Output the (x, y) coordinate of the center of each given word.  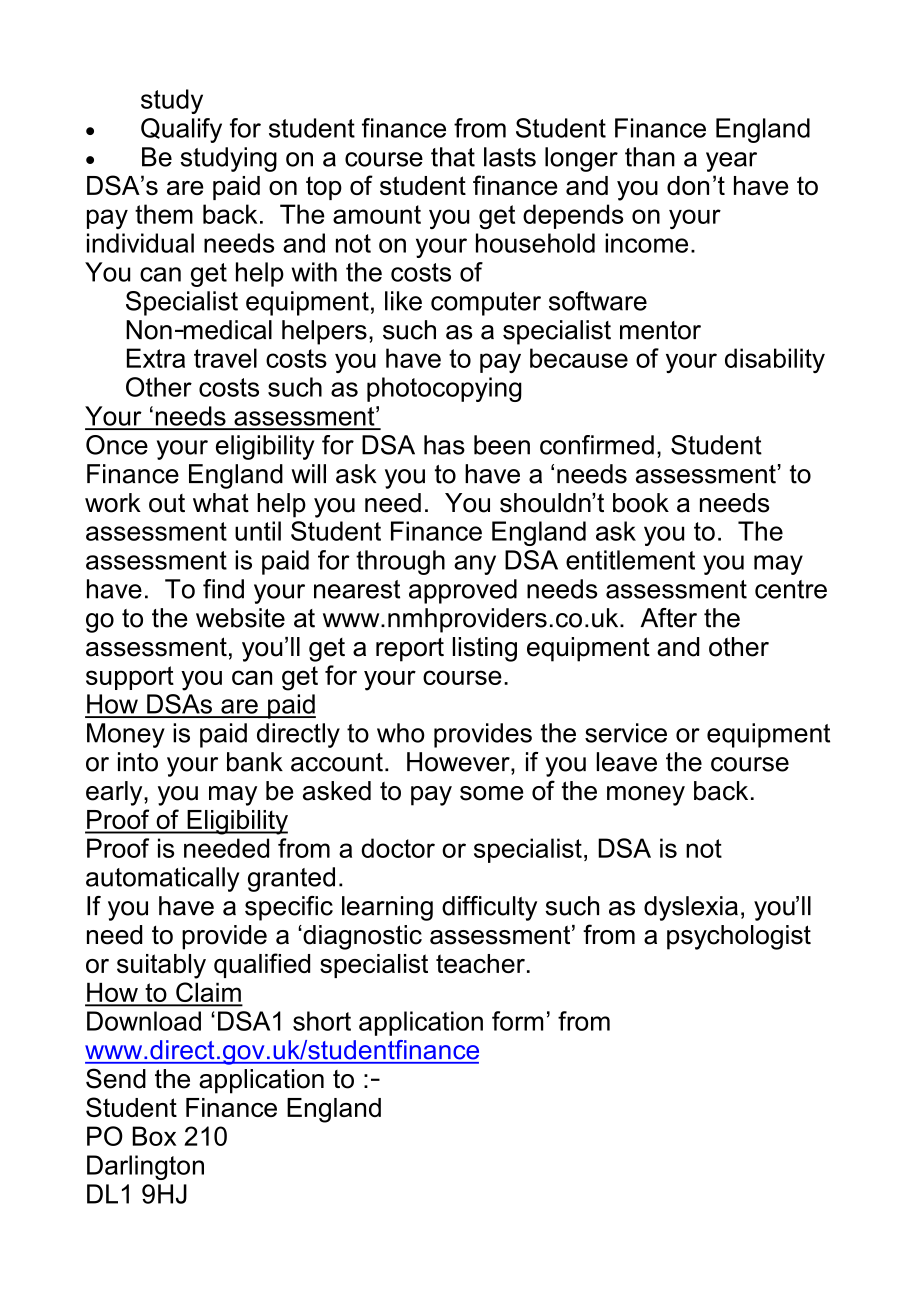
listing (485, 649)
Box (154, 1136)
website (240, 618)
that (453, 157)
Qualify (181, 130)
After (669, 618)
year (731, 162)
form (517, 1021)
